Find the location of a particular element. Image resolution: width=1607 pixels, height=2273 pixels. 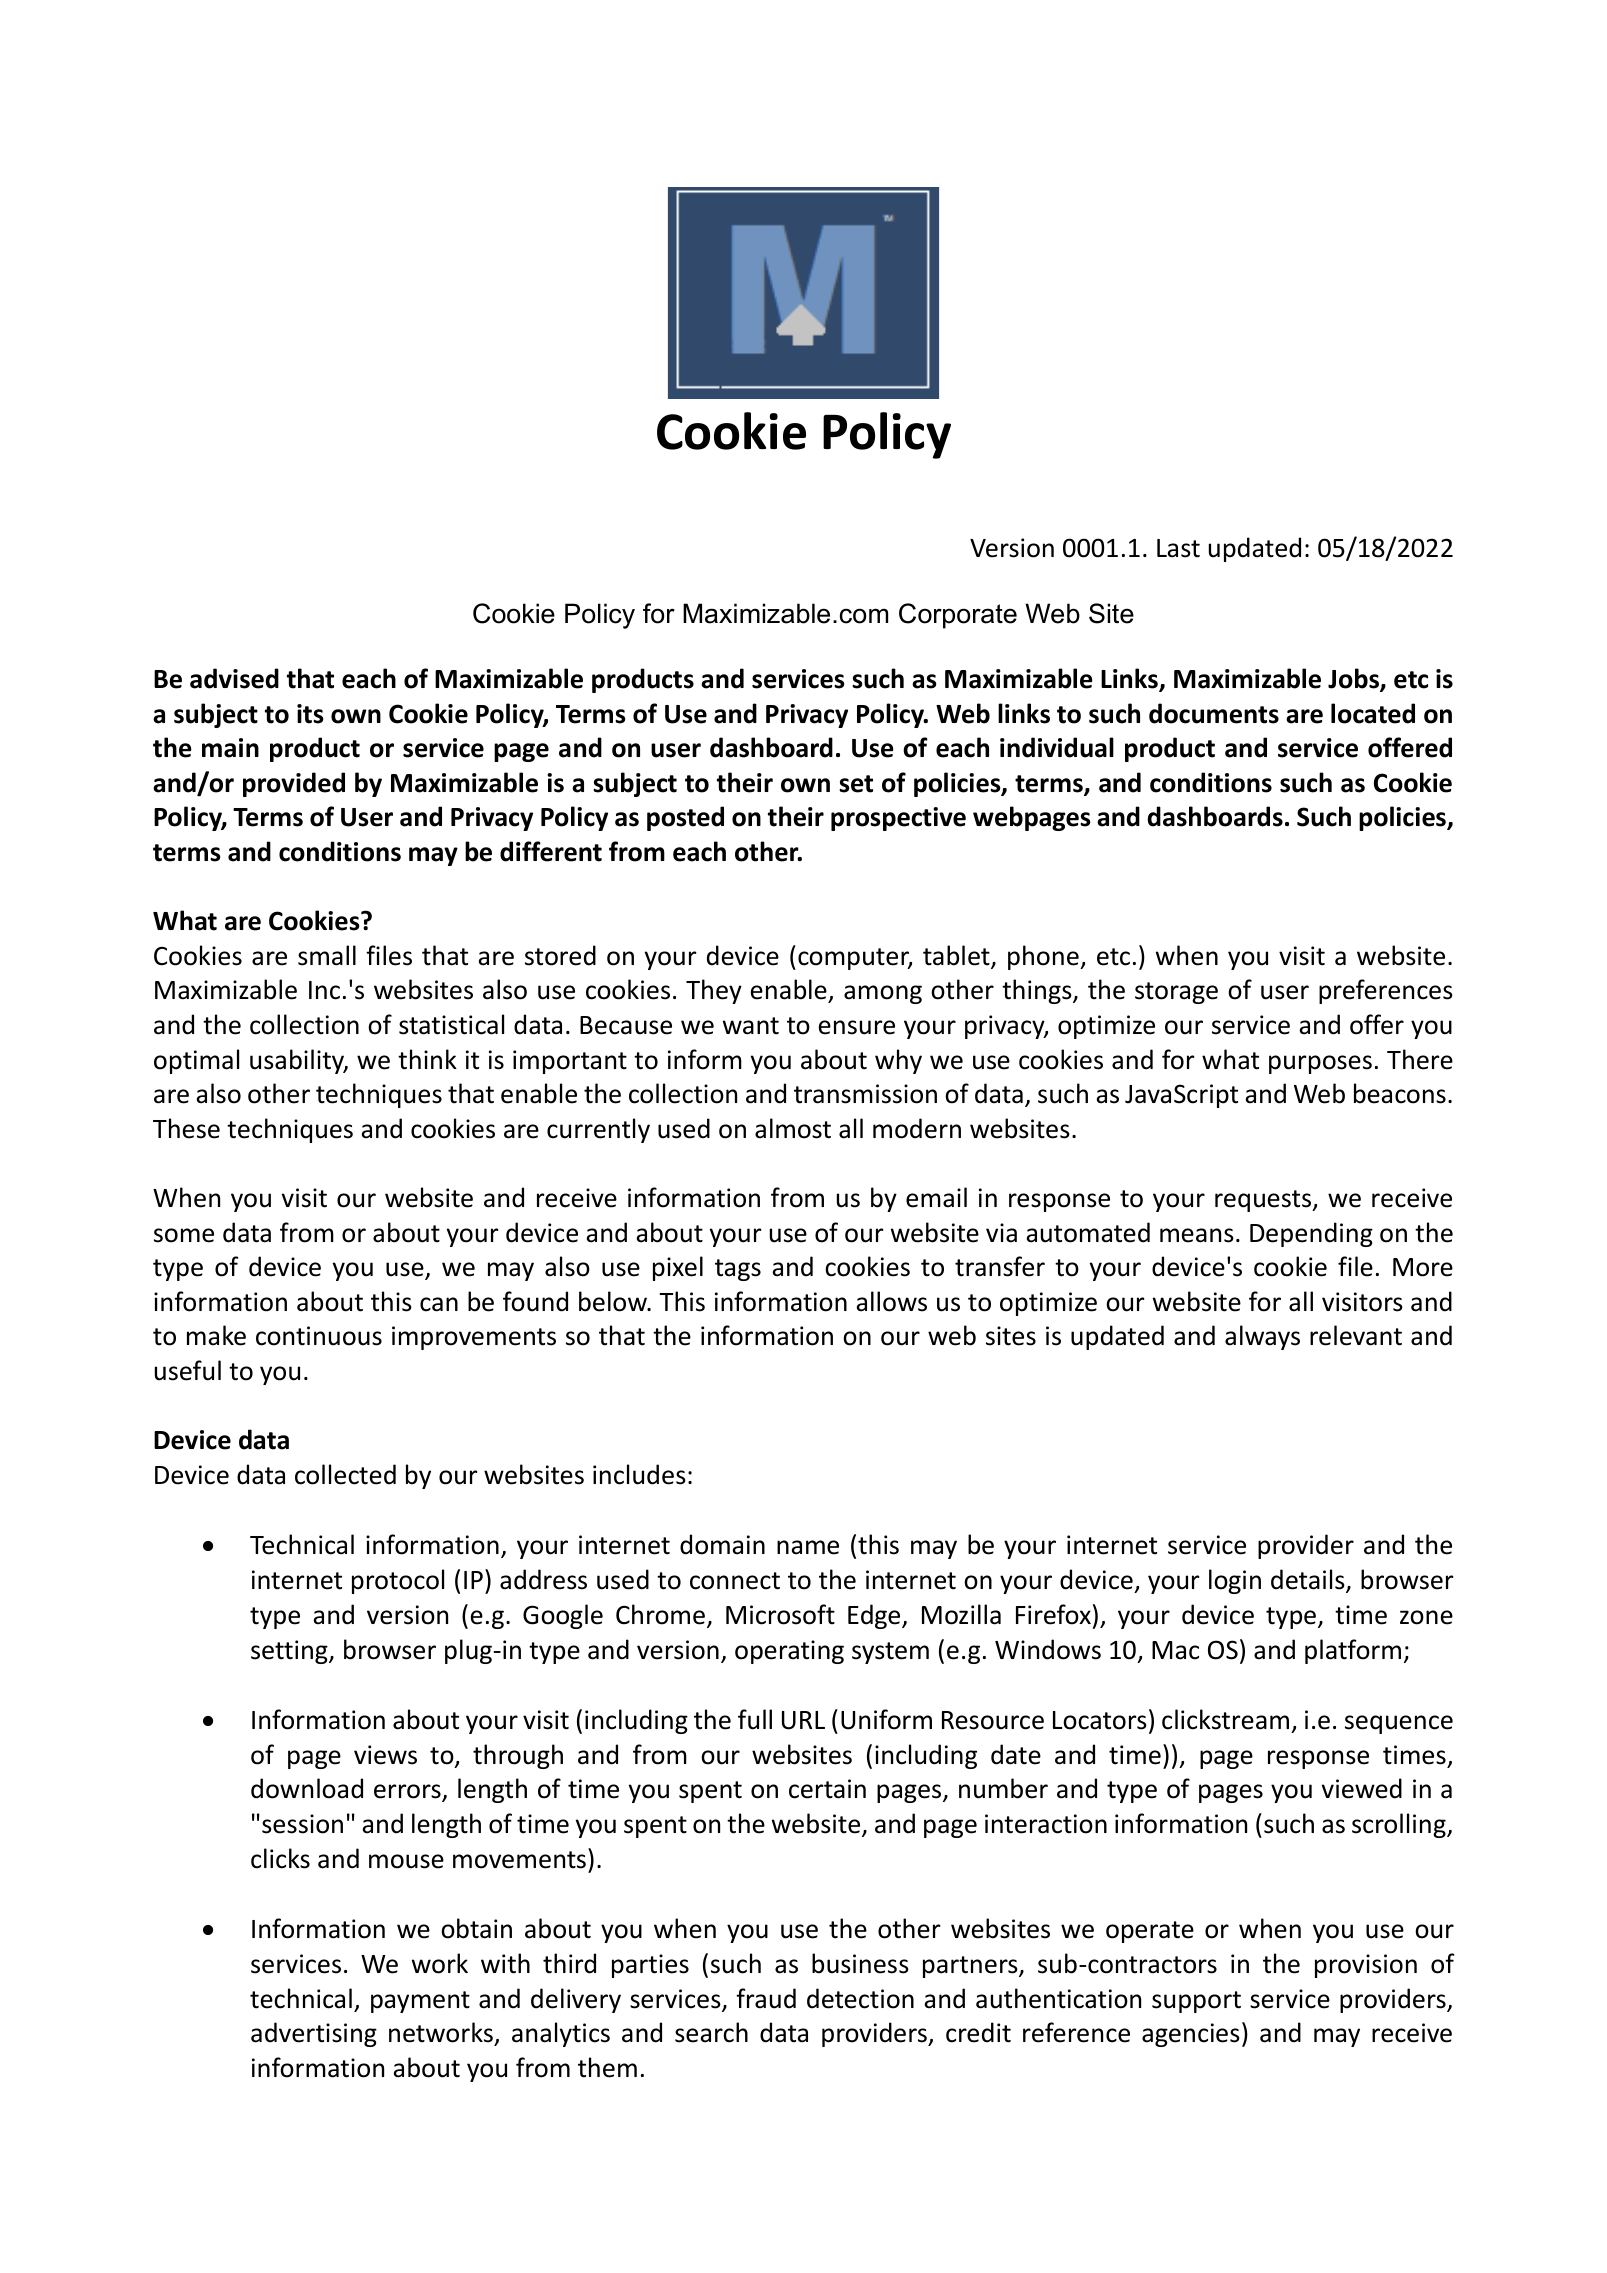

continuous is located at coordinates (319, 1336).
